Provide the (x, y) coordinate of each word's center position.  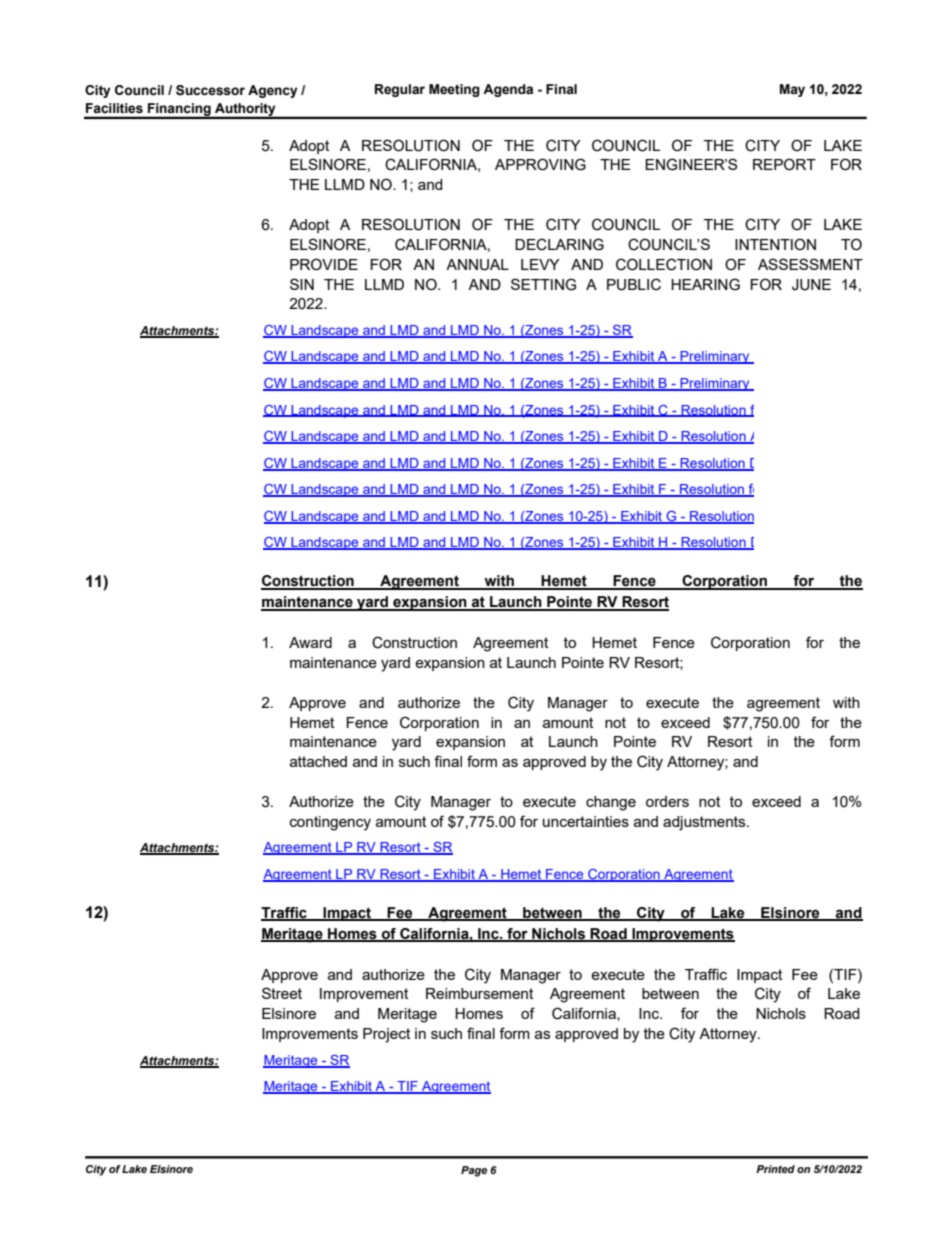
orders (667, 801)
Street (282, 993)
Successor (210, 90)
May (792, 90)
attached (318, 761)
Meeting (454, 90)
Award (310, 642)
